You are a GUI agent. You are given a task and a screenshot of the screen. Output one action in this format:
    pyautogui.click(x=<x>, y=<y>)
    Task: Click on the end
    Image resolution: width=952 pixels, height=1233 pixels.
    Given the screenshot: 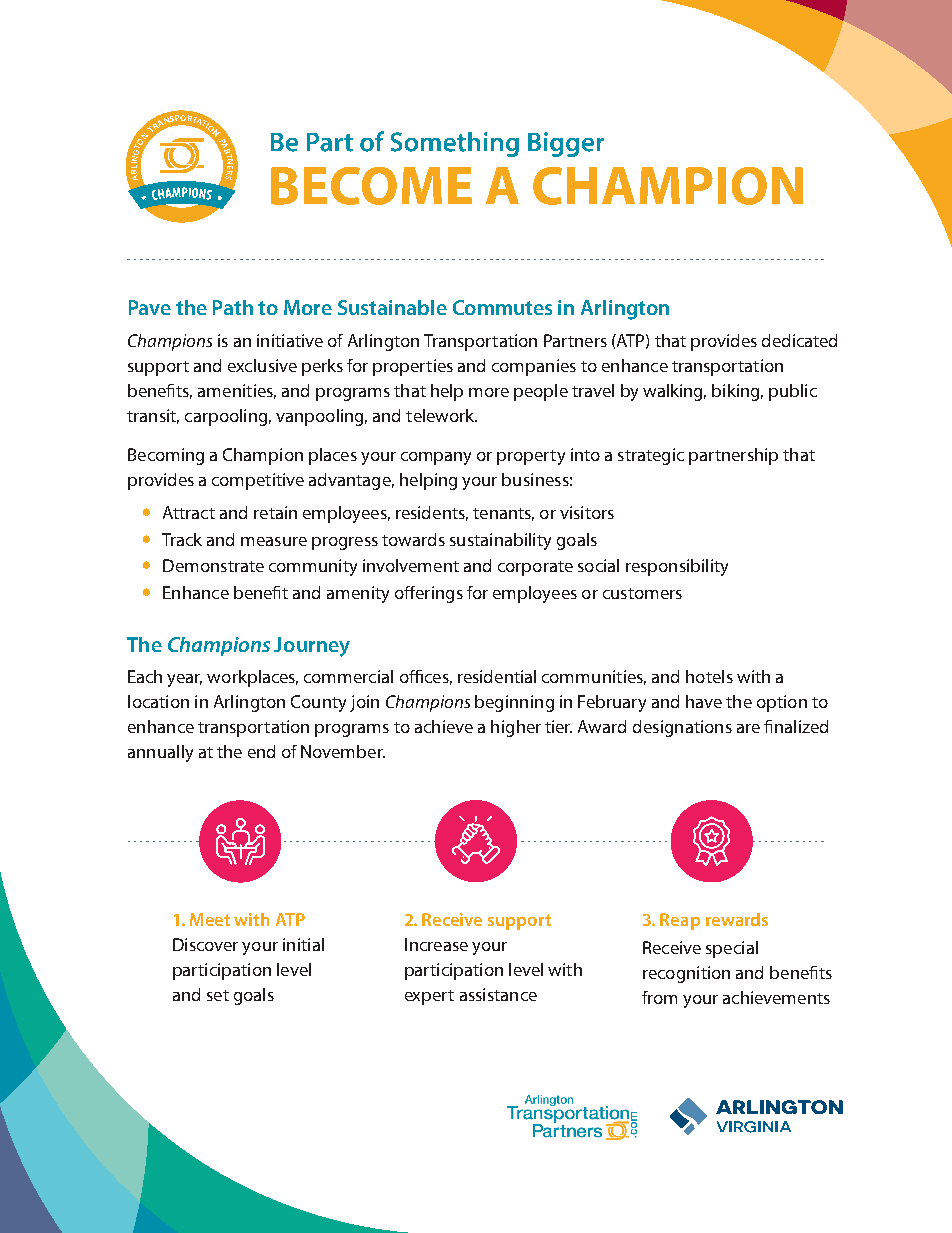 What is the action you would take?
    pyautogui.click(x=261, y=751)
